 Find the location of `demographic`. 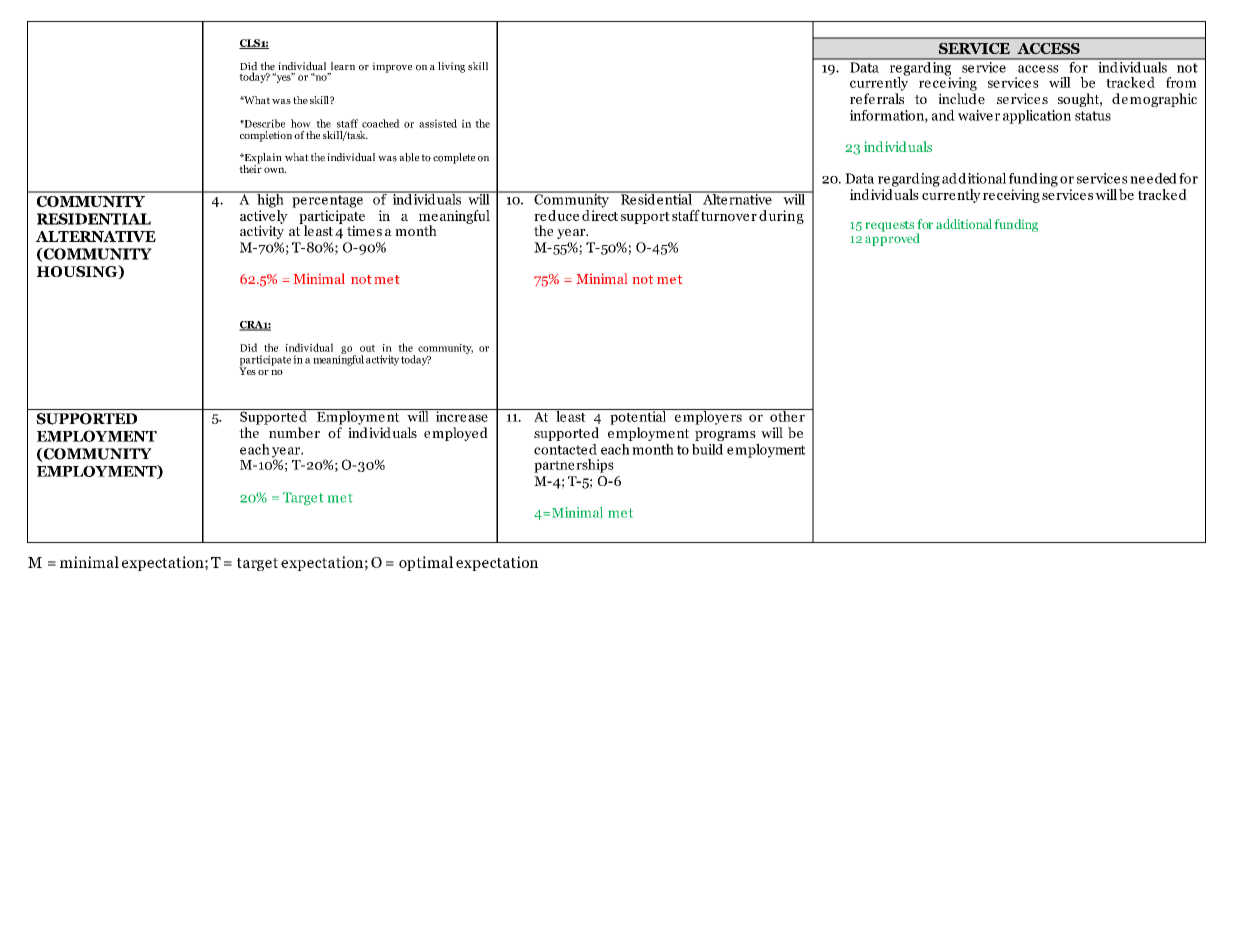

demographic is located at coordinates (1154, 100).
